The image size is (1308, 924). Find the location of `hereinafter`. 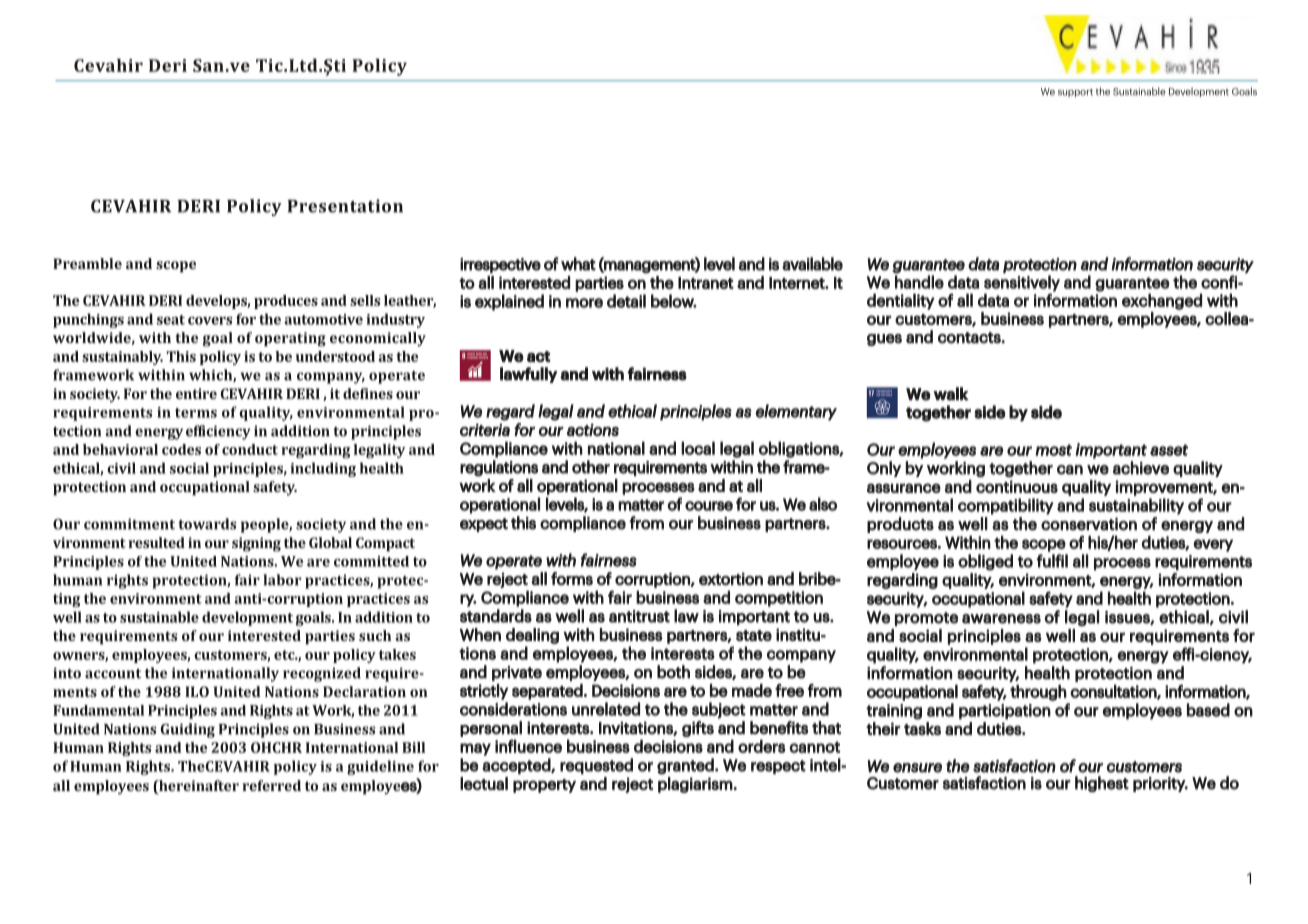

hereinafter is located at coordinates (198, 787).
